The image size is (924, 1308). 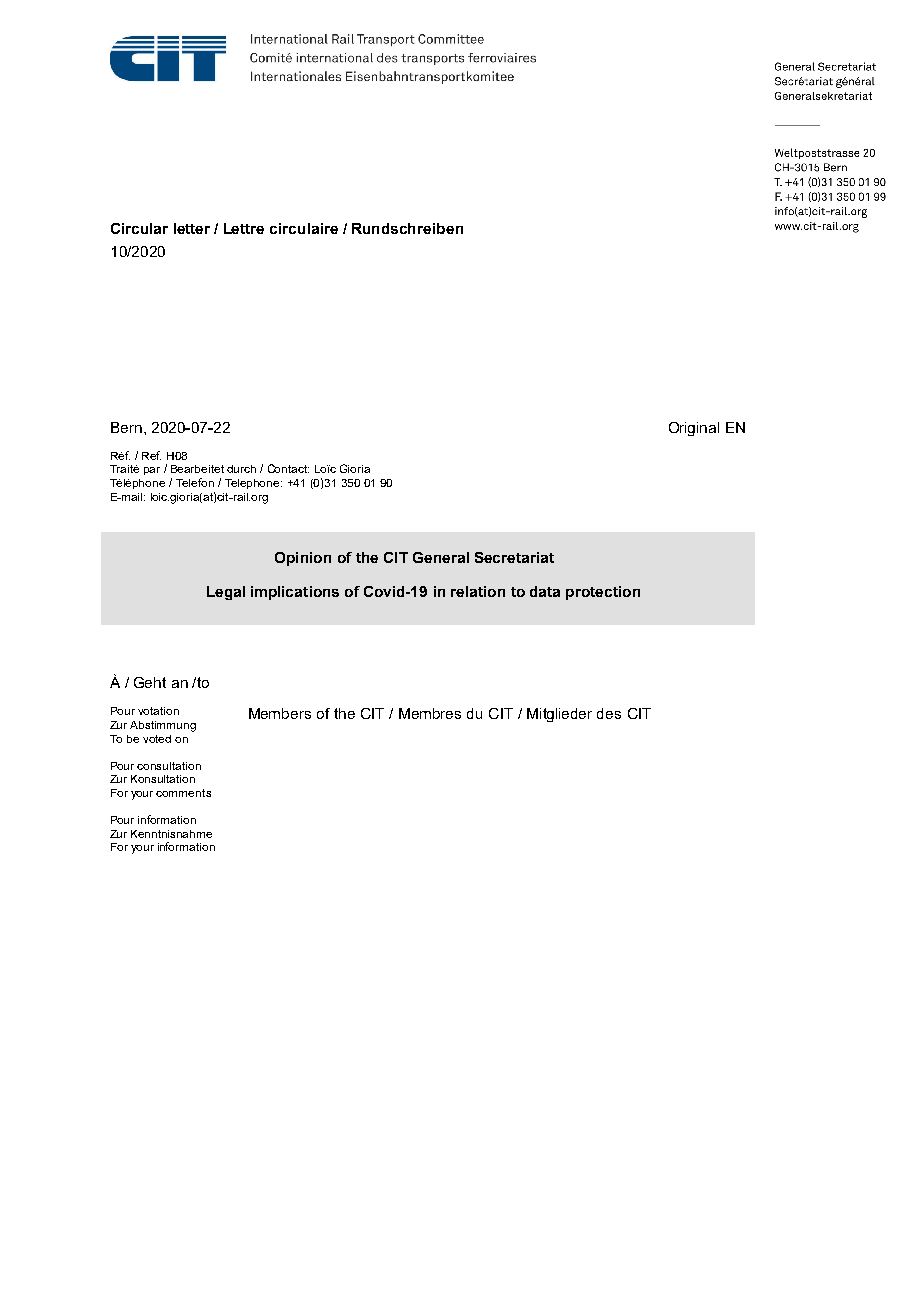 What do you see at coordinates (139, 228) in the screenshot?
I see `Circular` at bounding box center [139, 228].
